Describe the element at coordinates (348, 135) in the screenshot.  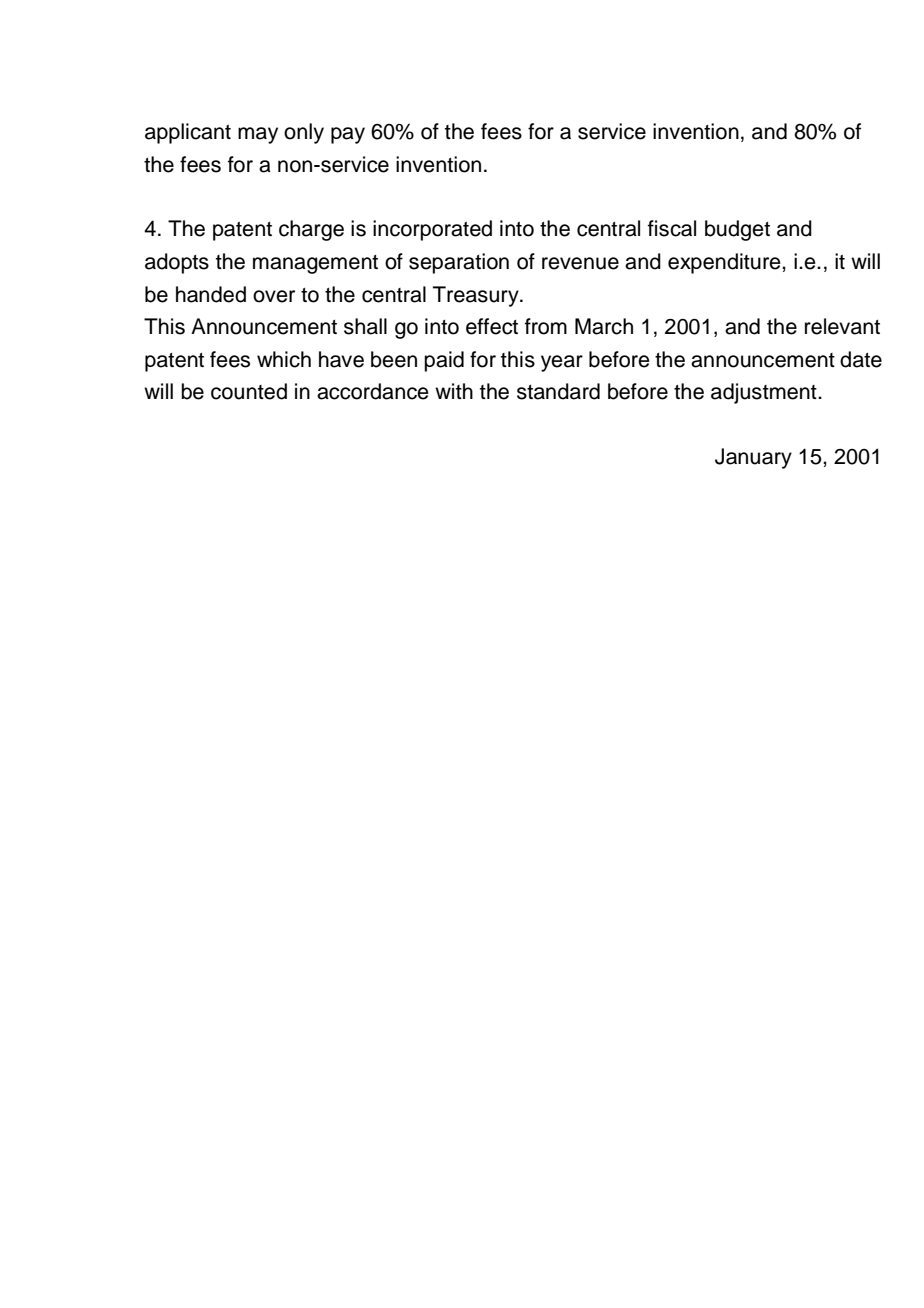
I see `pay` at that location.
